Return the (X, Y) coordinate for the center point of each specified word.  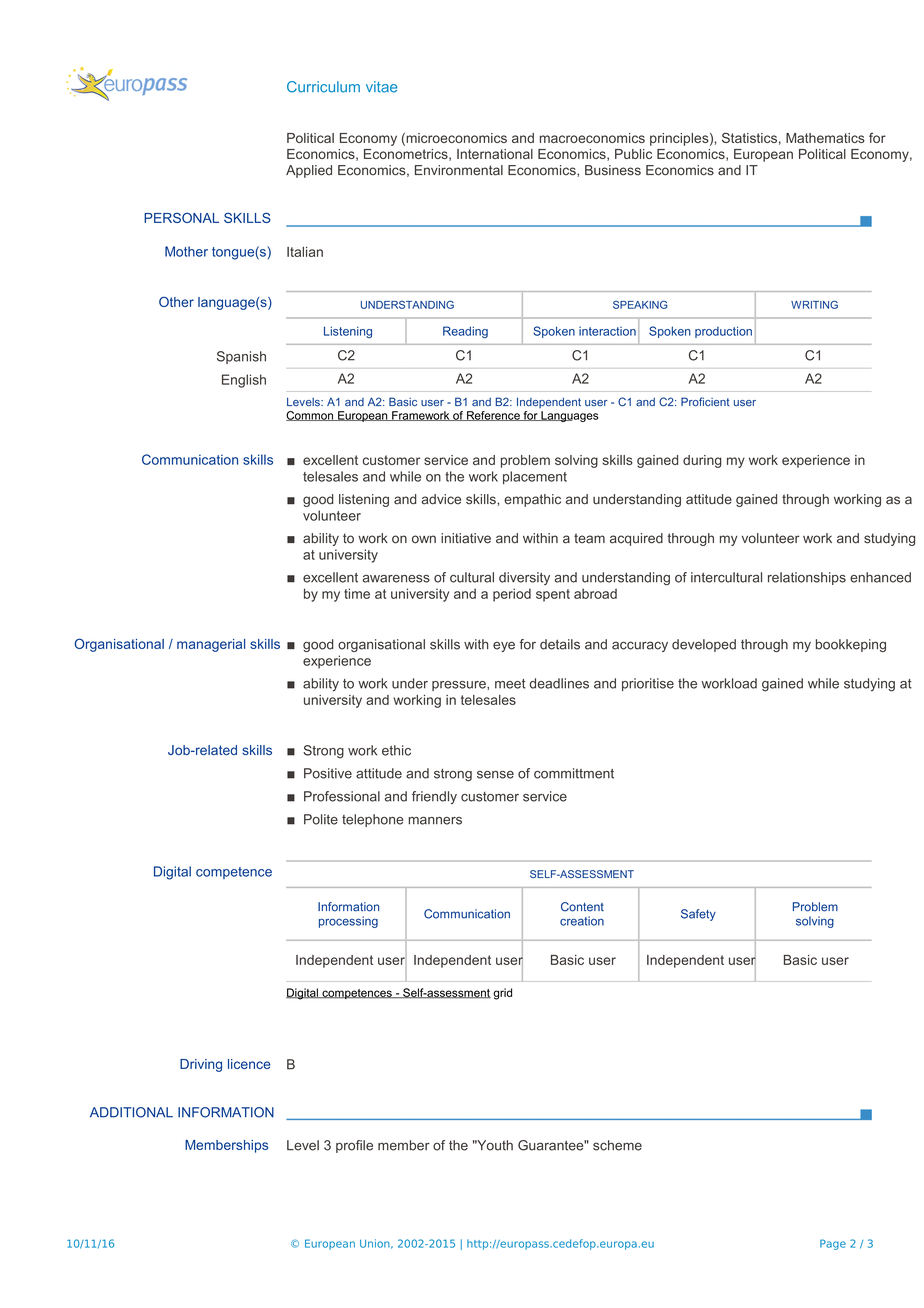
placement (535, 477)
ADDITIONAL (131, 1112)
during (702, 461)
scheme (617, 1145)
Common (310, 416)
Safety (698, 915)
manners (435, 821)
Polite (321, 819)
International (495, 154)
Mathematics (825, 138)
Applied (309, 171)
